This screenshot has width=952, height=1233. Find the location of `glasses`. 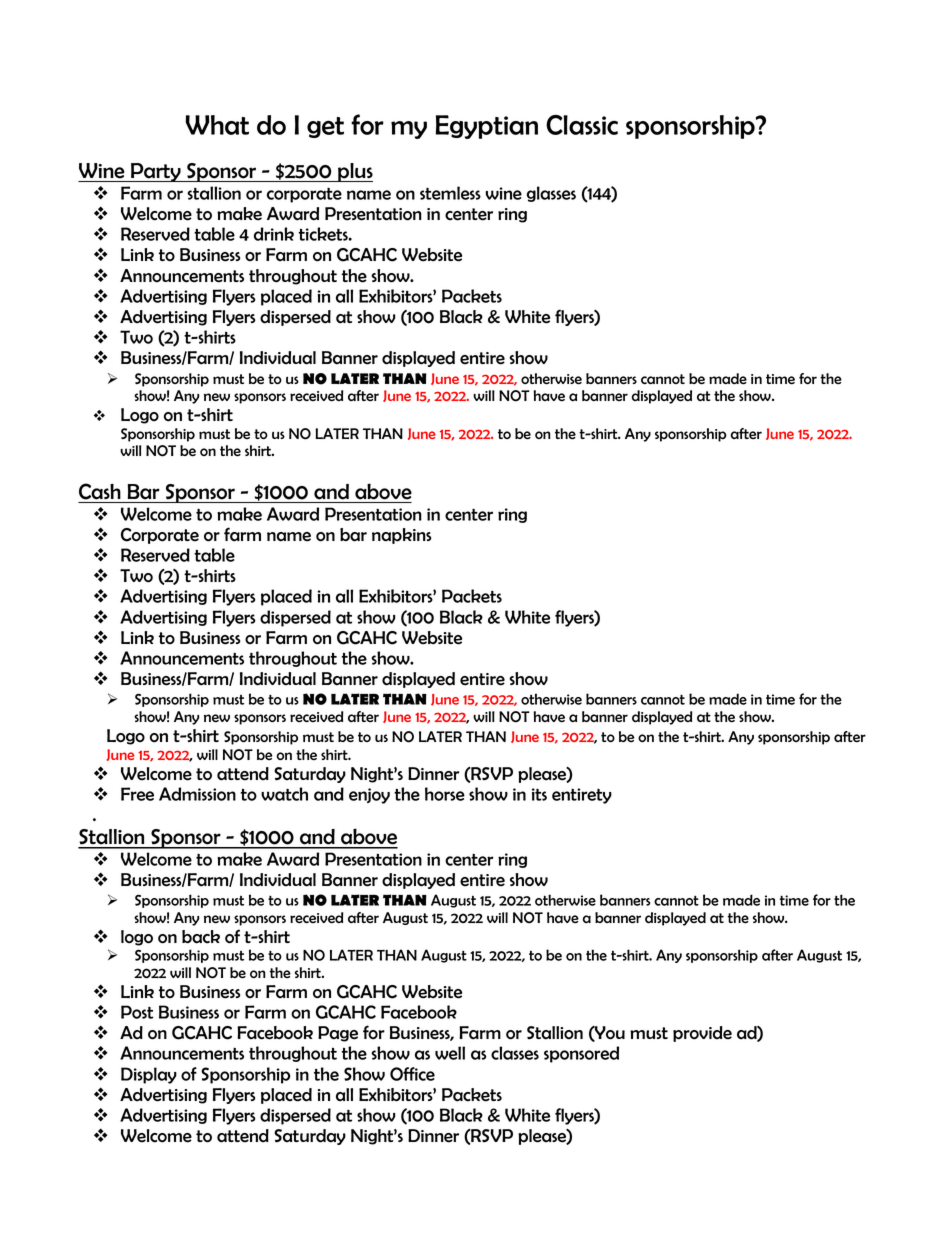

glasses is located at coordinates (551, 194).
